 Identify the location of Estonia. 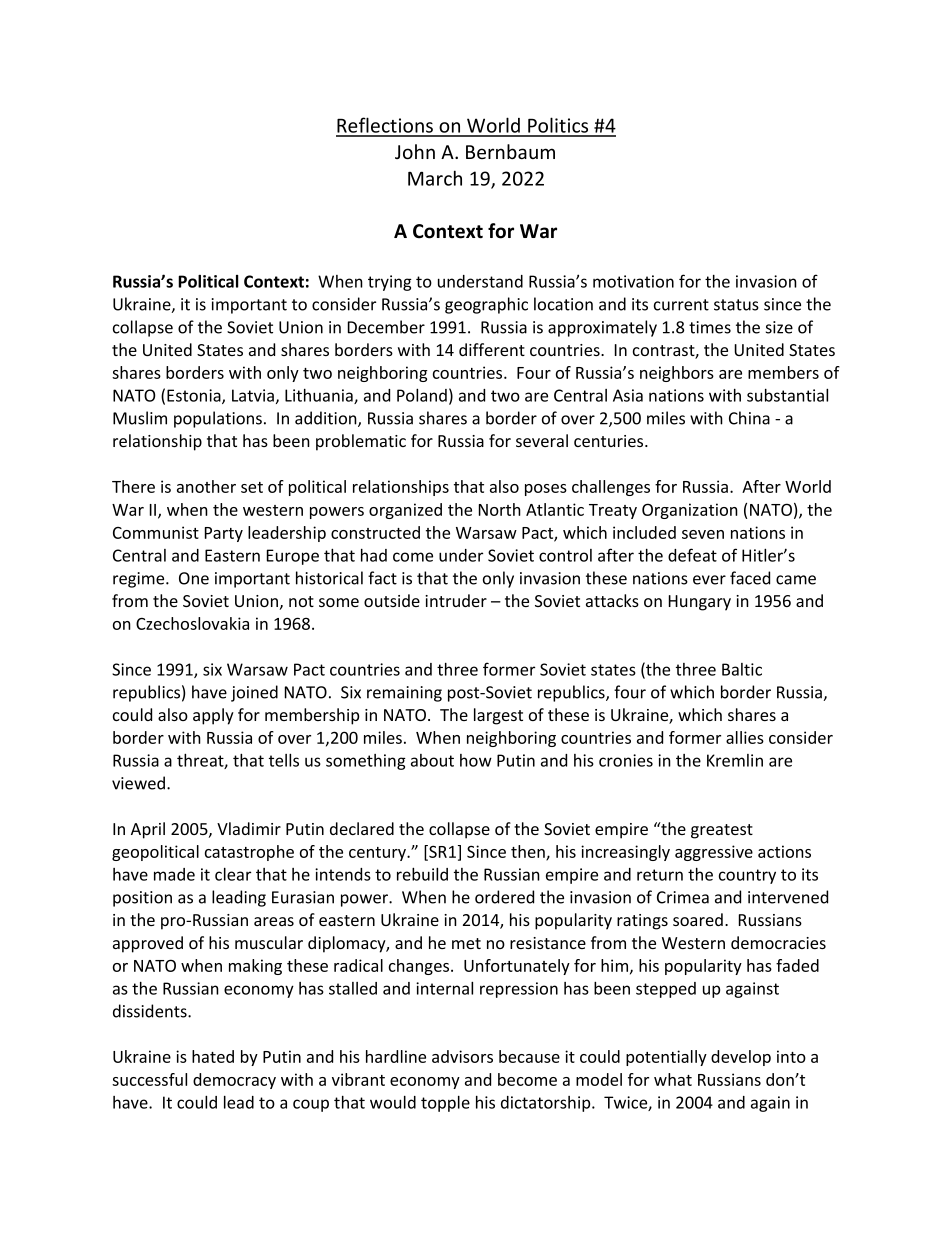
(195, 396).
